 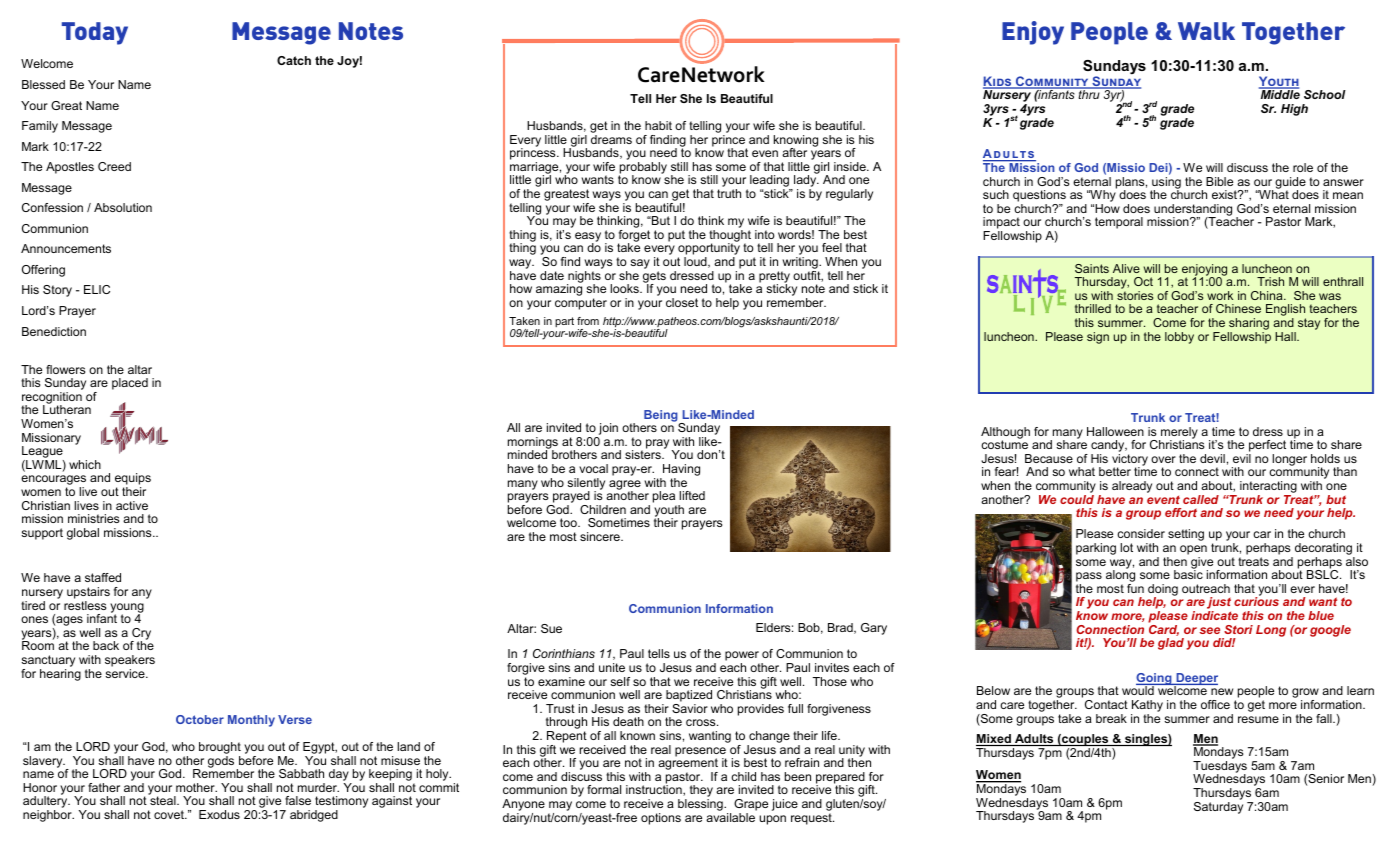 What do you see at coordinates (701, 792) in the screenshot?
I see `they` at bounding box center [701, 792].
